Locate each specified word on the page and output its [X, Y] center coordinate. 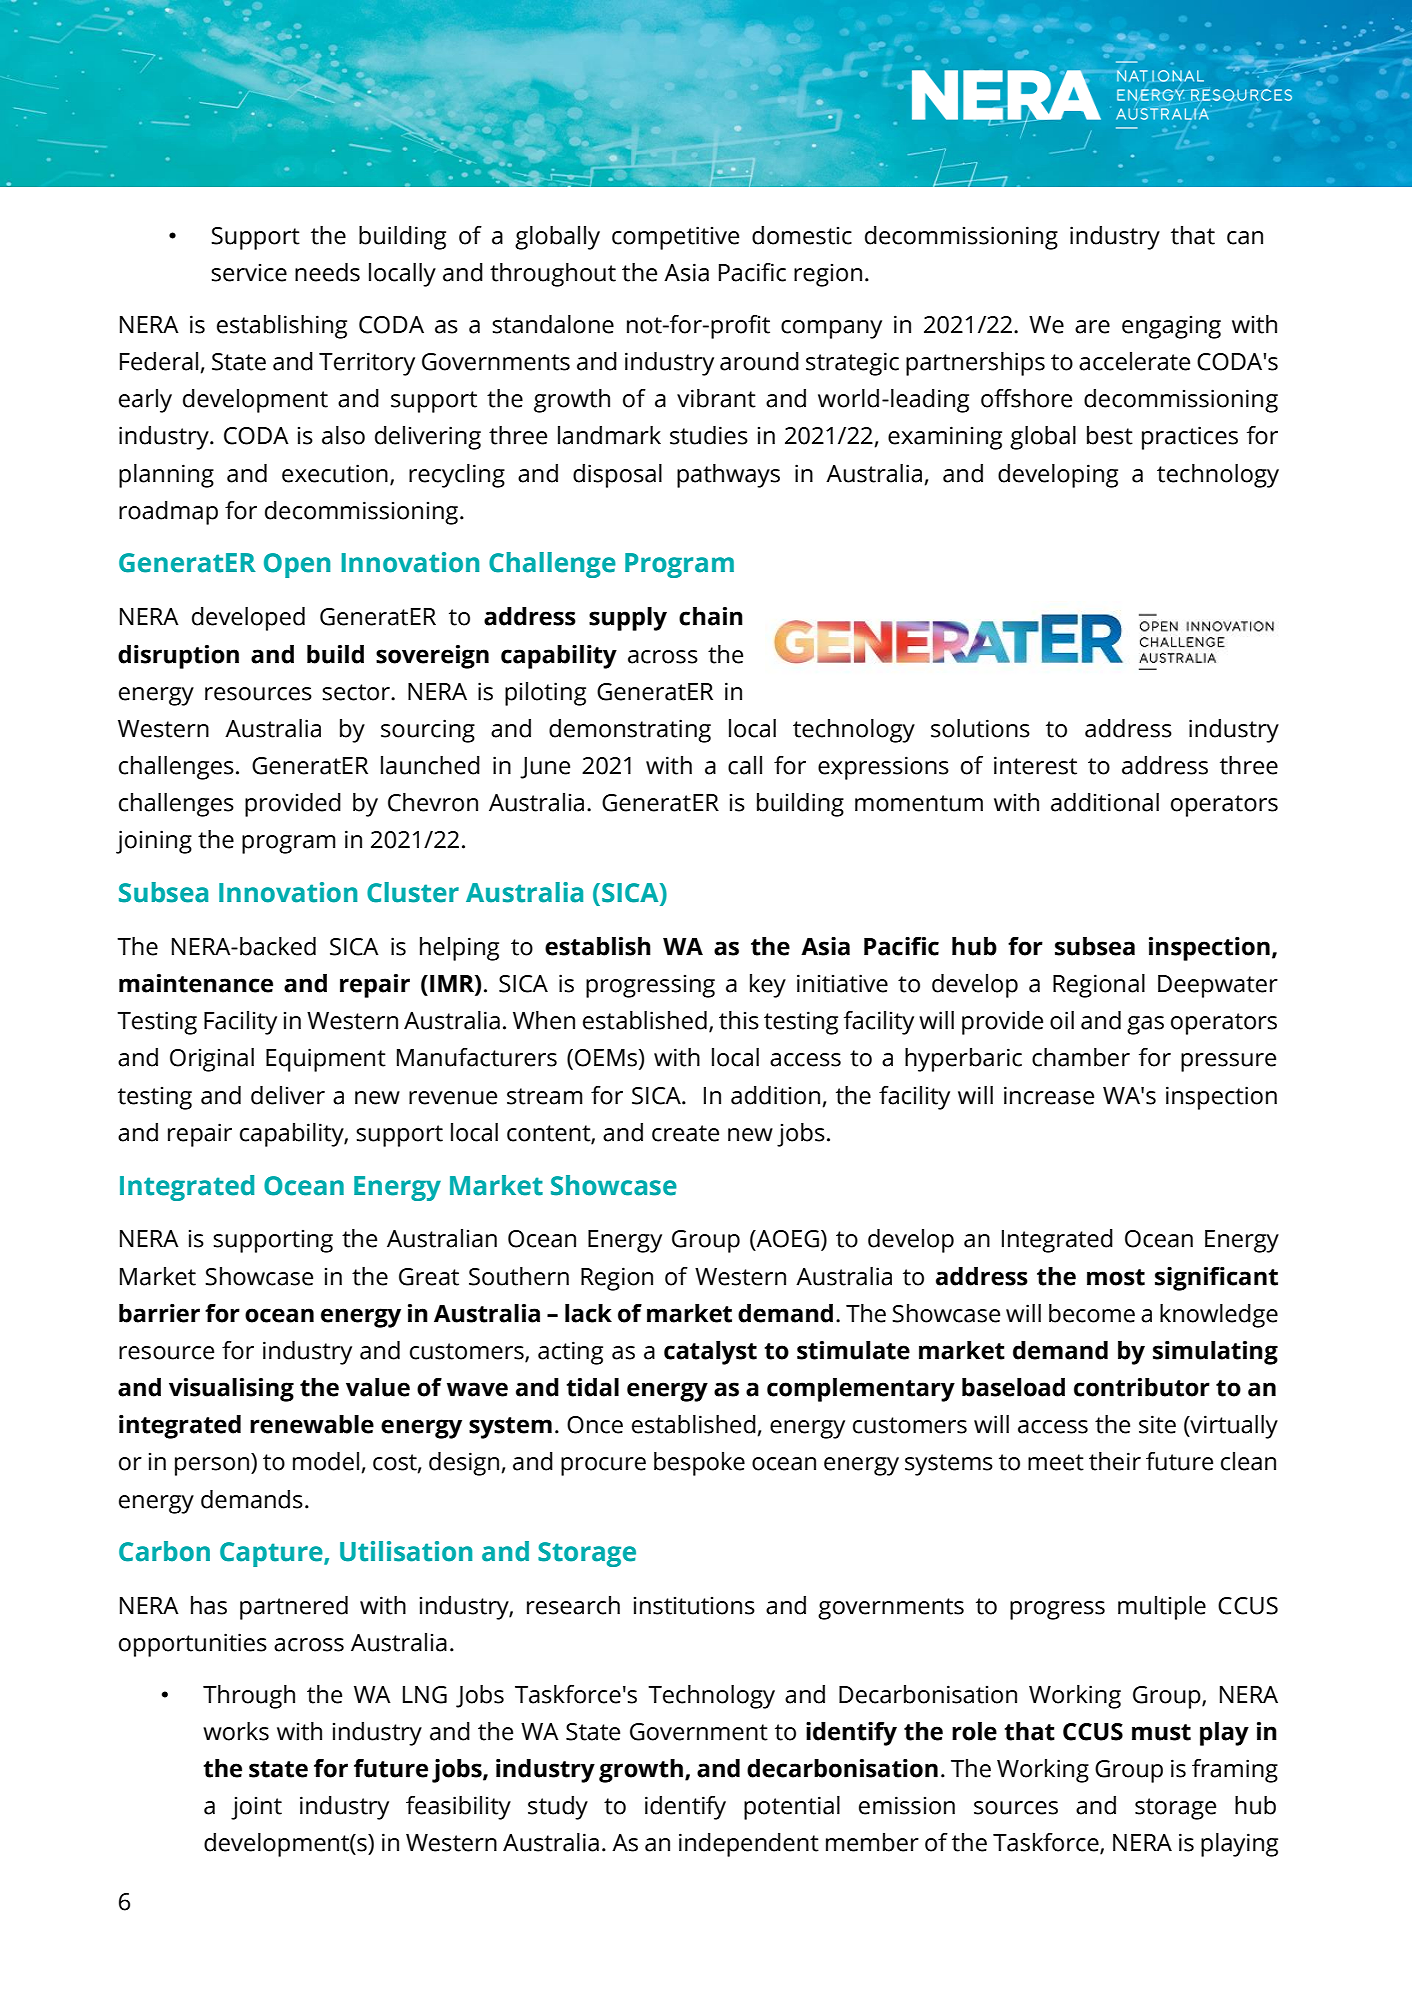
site [1157, 1424]
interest [1035, 765]
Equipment [326, 1060]
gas [1145, 1025]
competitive [675, 238]
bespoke [699, 1464]
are [1092, 327]
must [1161, 1732]
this [739, 1020]
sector [357, 692]
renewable [312, 1424]
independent [749, 1845]
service [249, 272]
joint [256, 1808]
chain [711, 616]
